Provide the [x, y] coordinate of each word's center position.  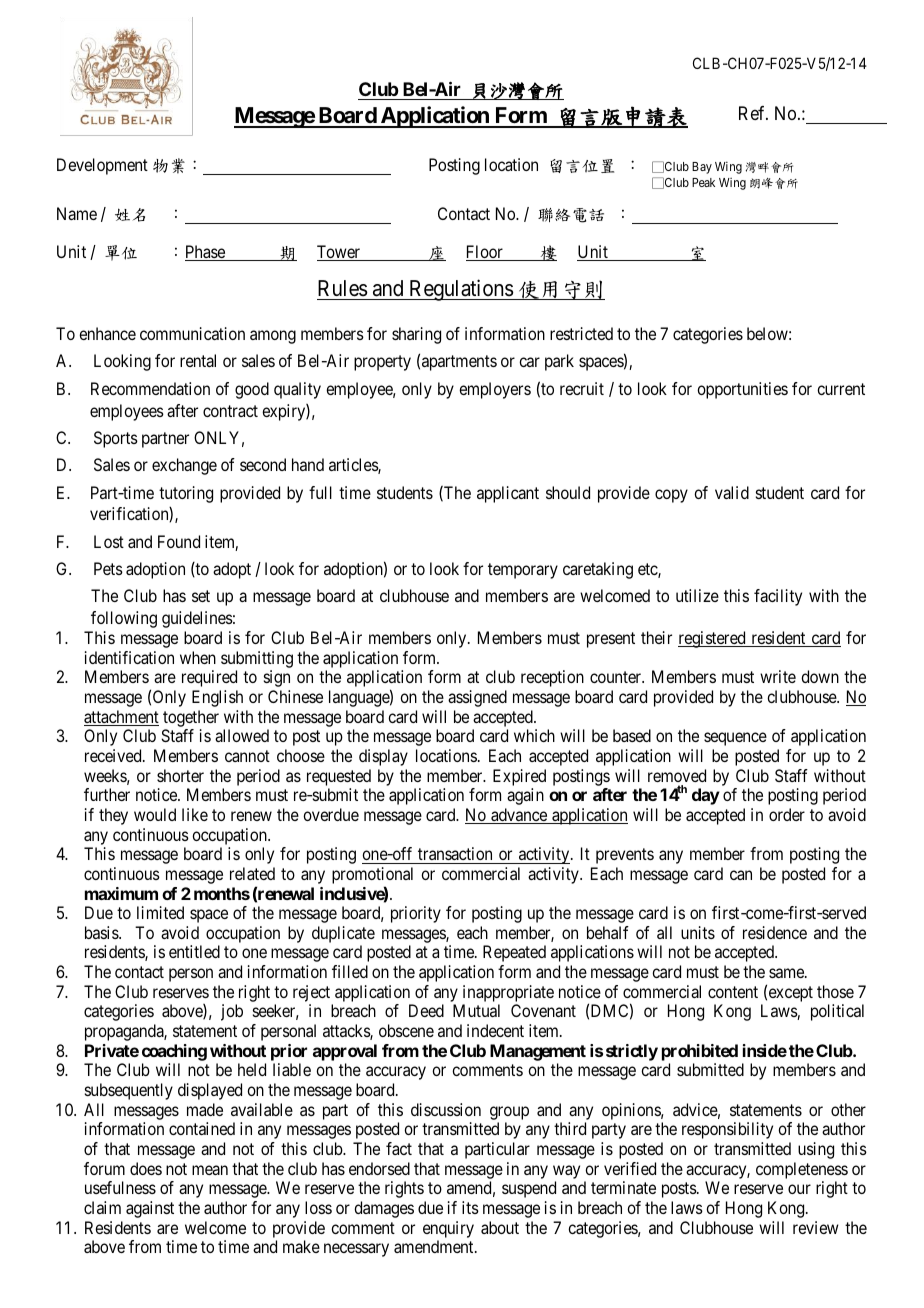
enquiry [448, 1229]
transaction [455, 853]
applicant [508, 494]
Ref [753, 113]
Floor [485, 253]
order [787, 814]
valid [732, 492]
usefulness [120, 1187]
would [155, 814]
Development [102, 166]
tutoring [186, 494]
